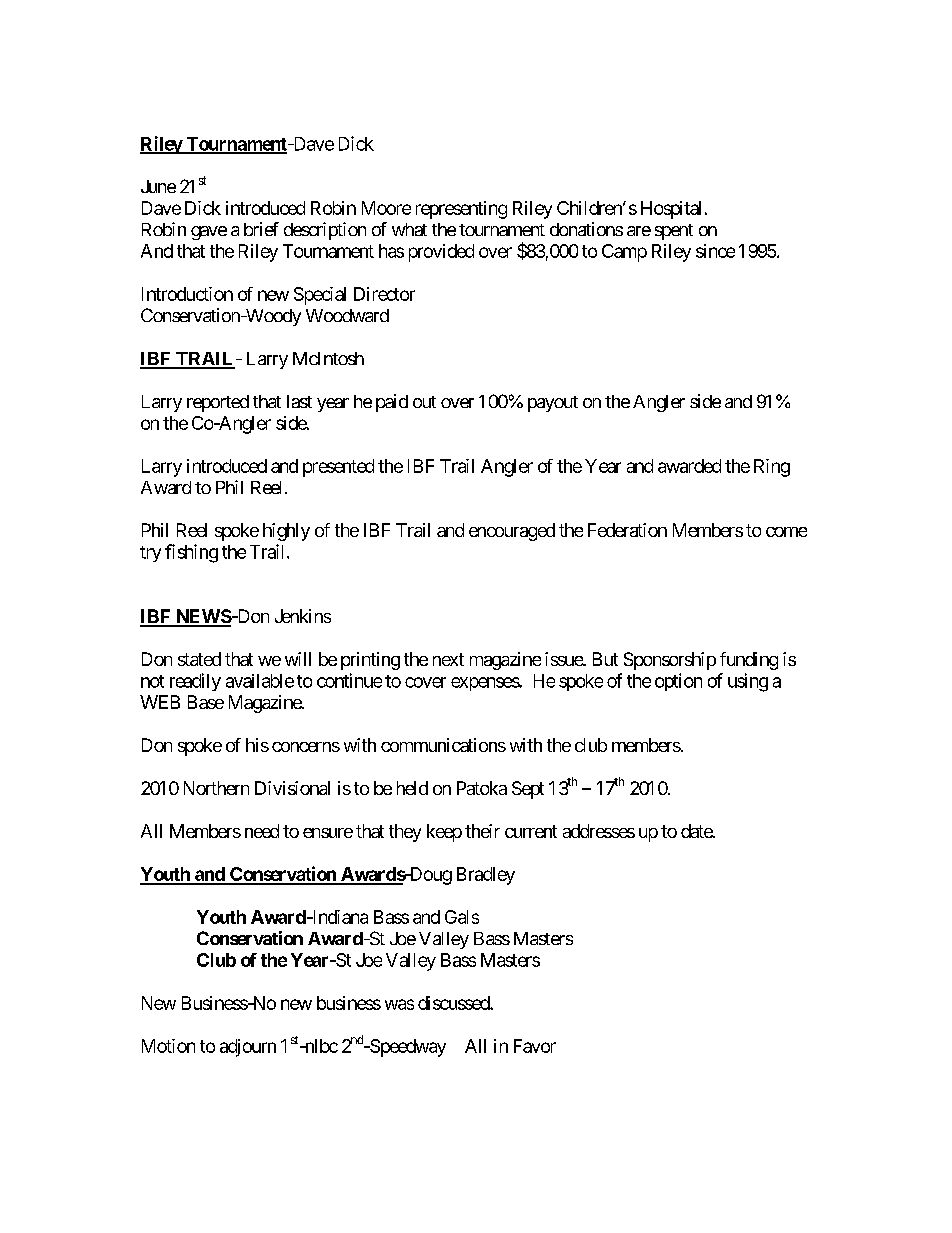  I want to click on Hospital, so click(671, 210).
